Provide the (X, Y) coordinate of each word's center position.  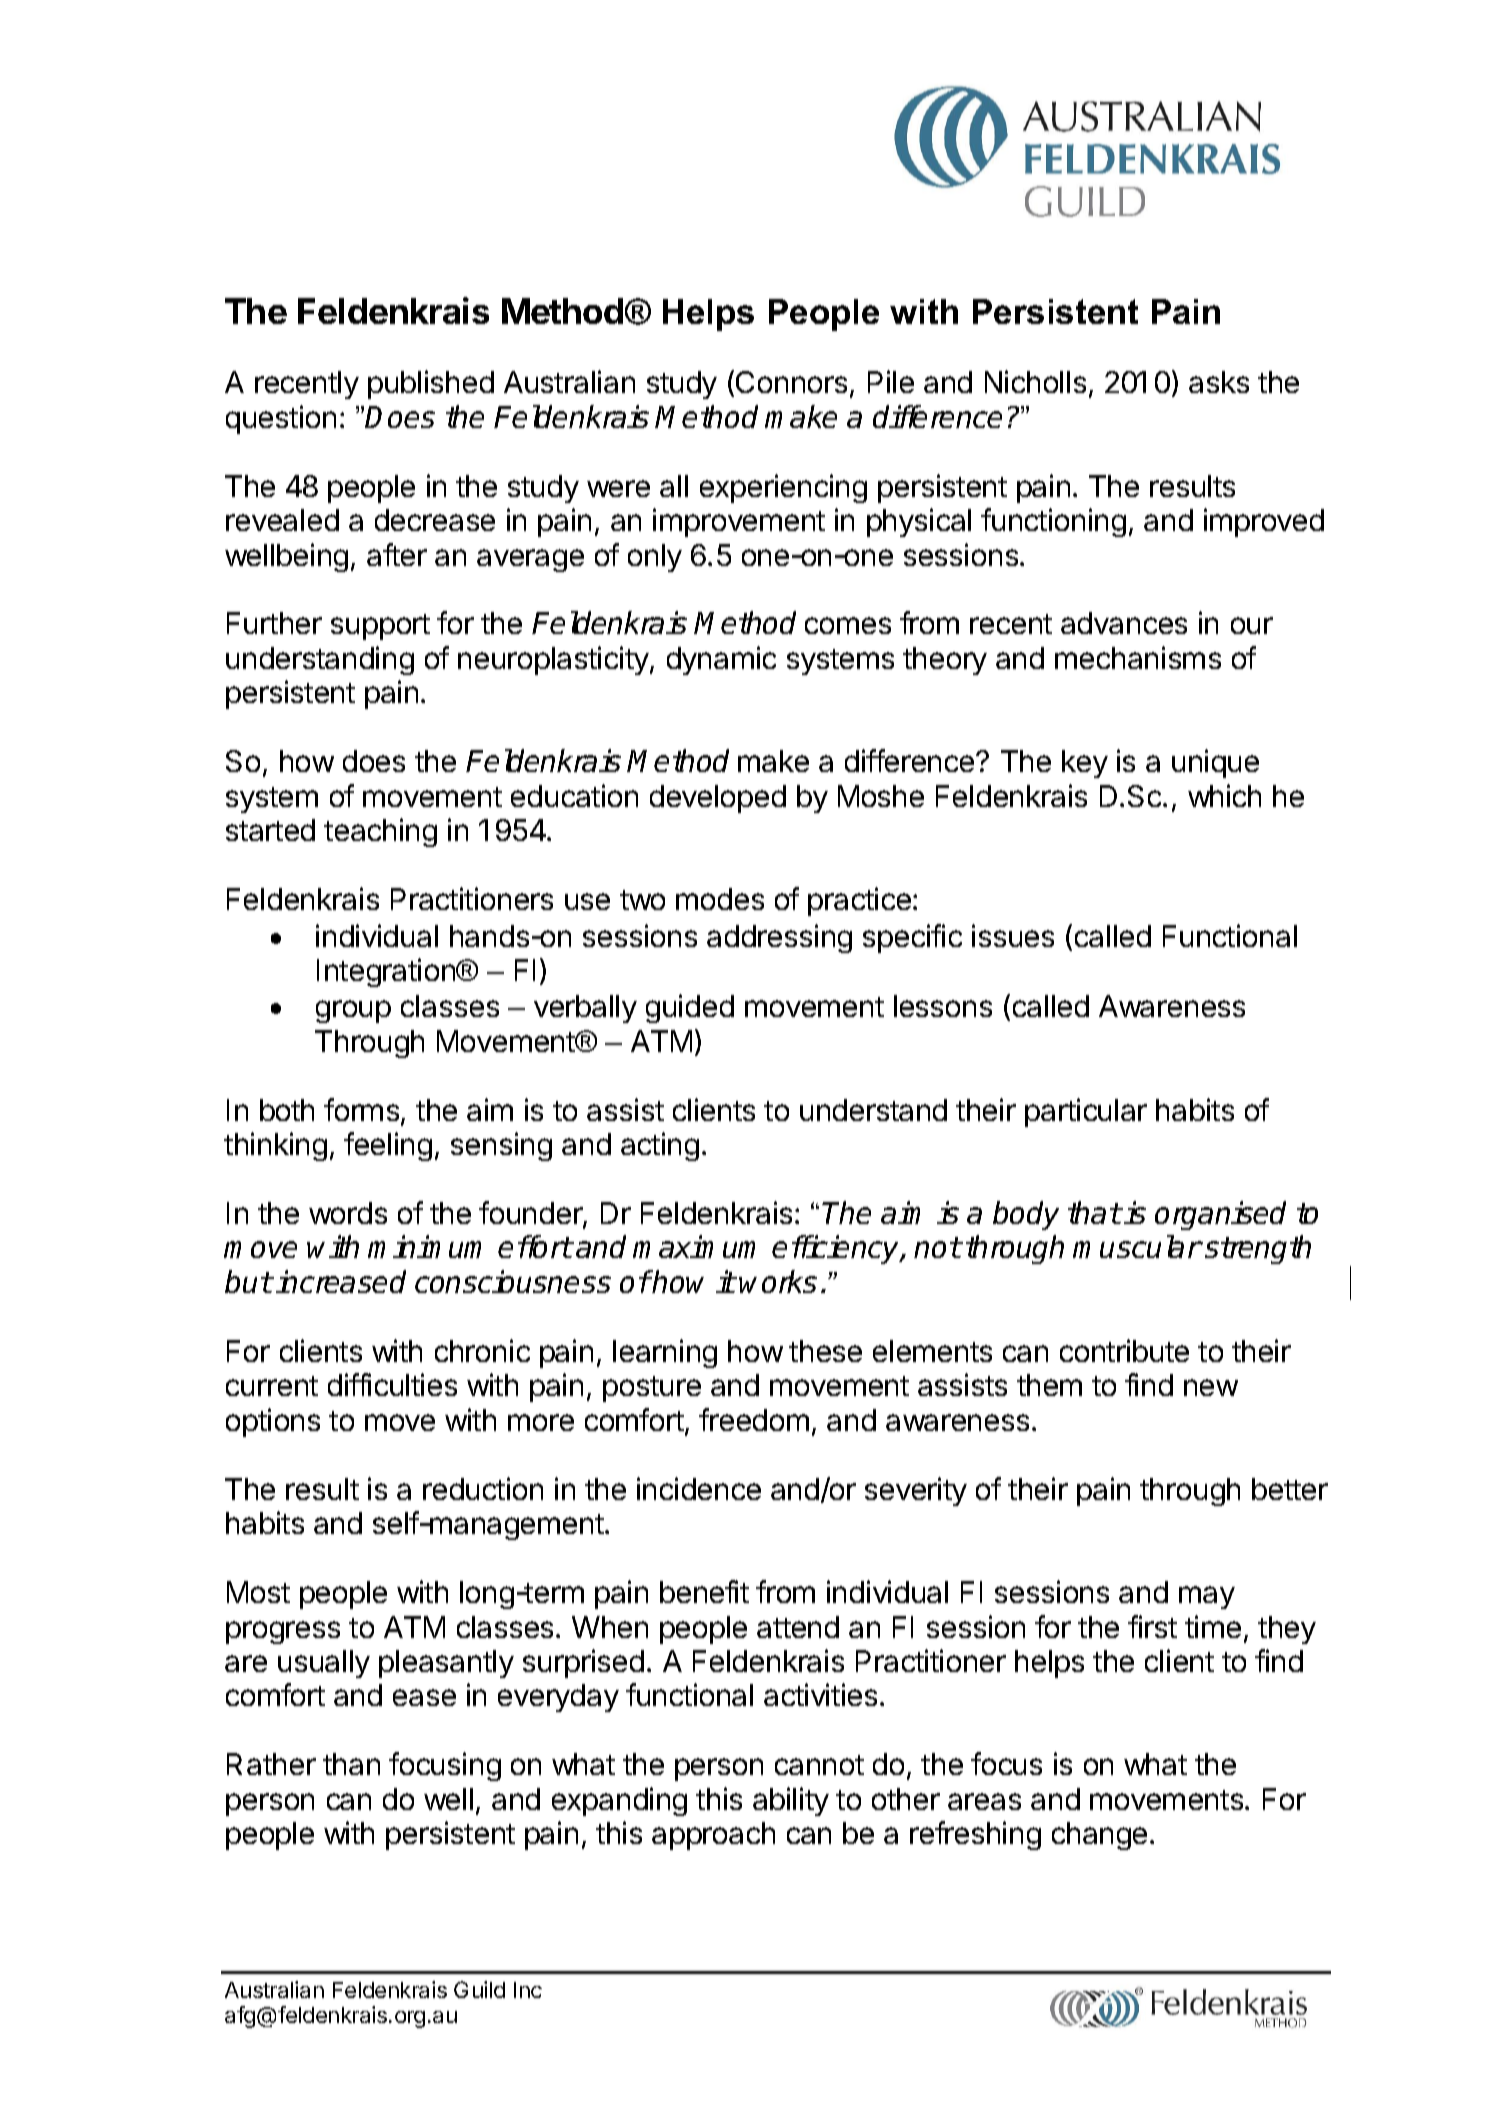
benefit (704, 1591)
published (431, 384)
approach (713, 1836)
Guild (479, 1989)
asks (1219, 382)
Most (258, 1592)
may (1207, 1597)
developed (718, 799)
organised (1220, 1215)
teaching (380, 832)
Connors (791, 382)
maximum (694, 1246)
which (1224, 795)
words (348, 1213)
